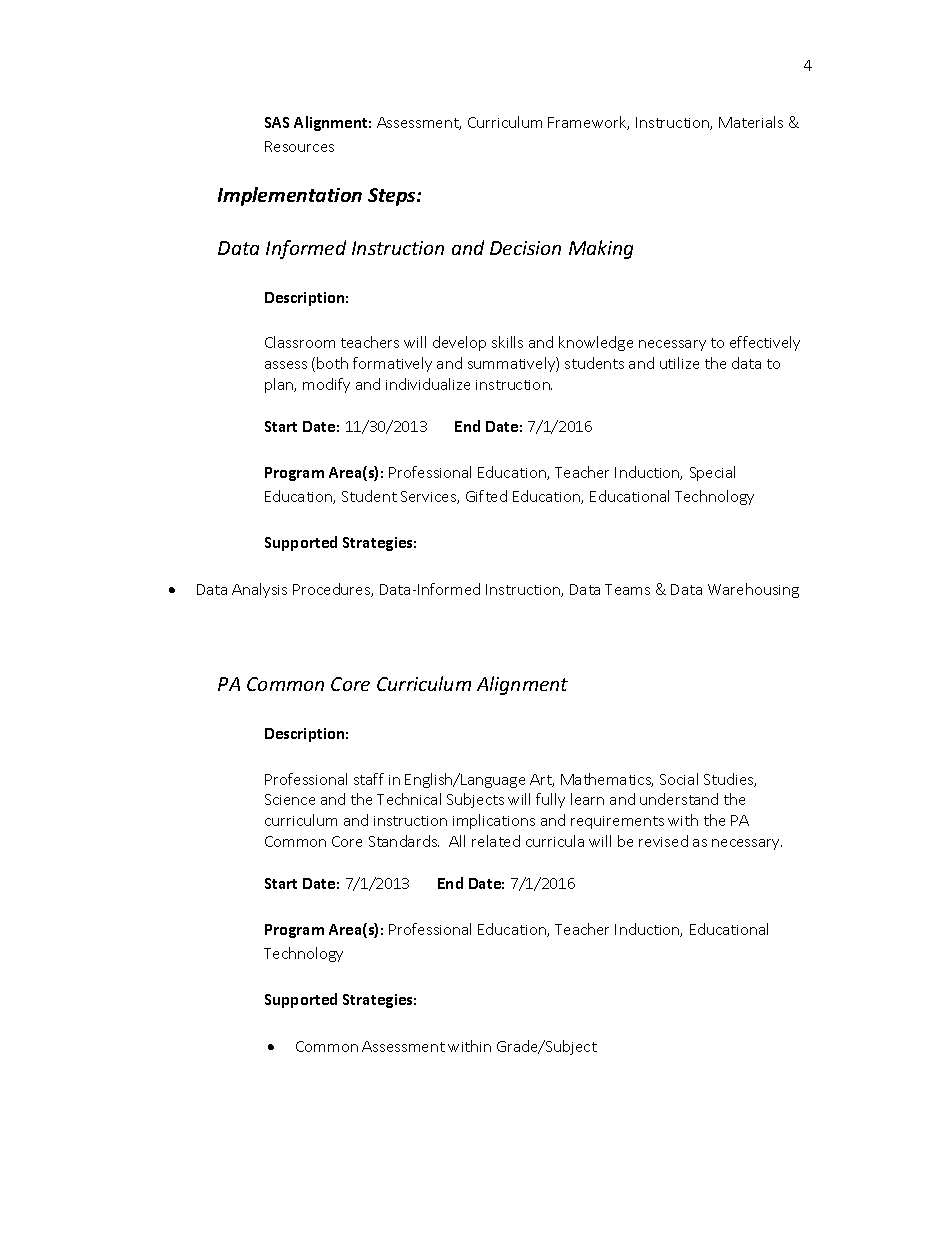  Describe the element at coordinates (751, 122) in the page. I see `Materials` at that location.
